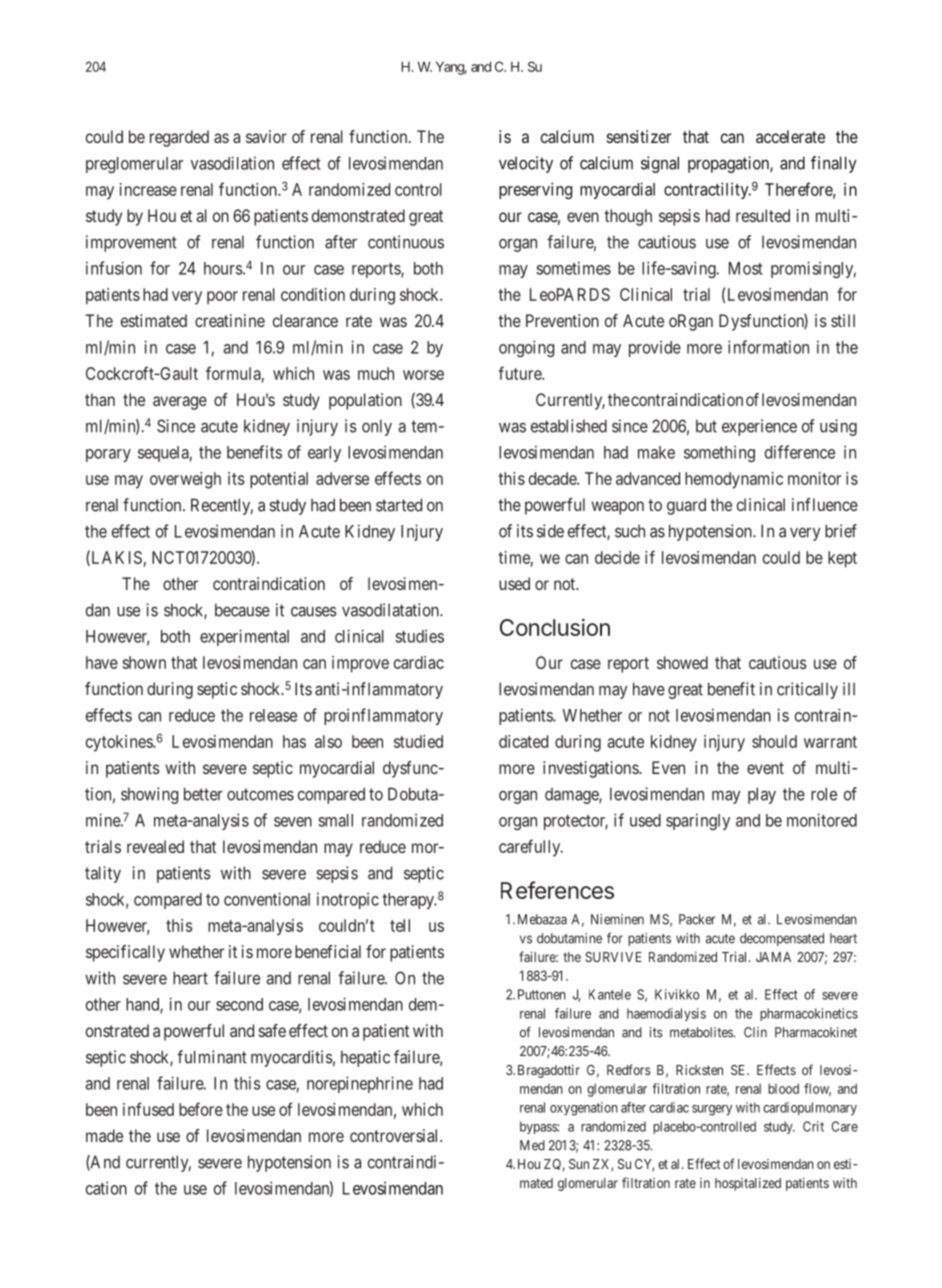  What do you see at coordinates (203, 794) in the image?
I see `better` at bounding box center [203, 794].
